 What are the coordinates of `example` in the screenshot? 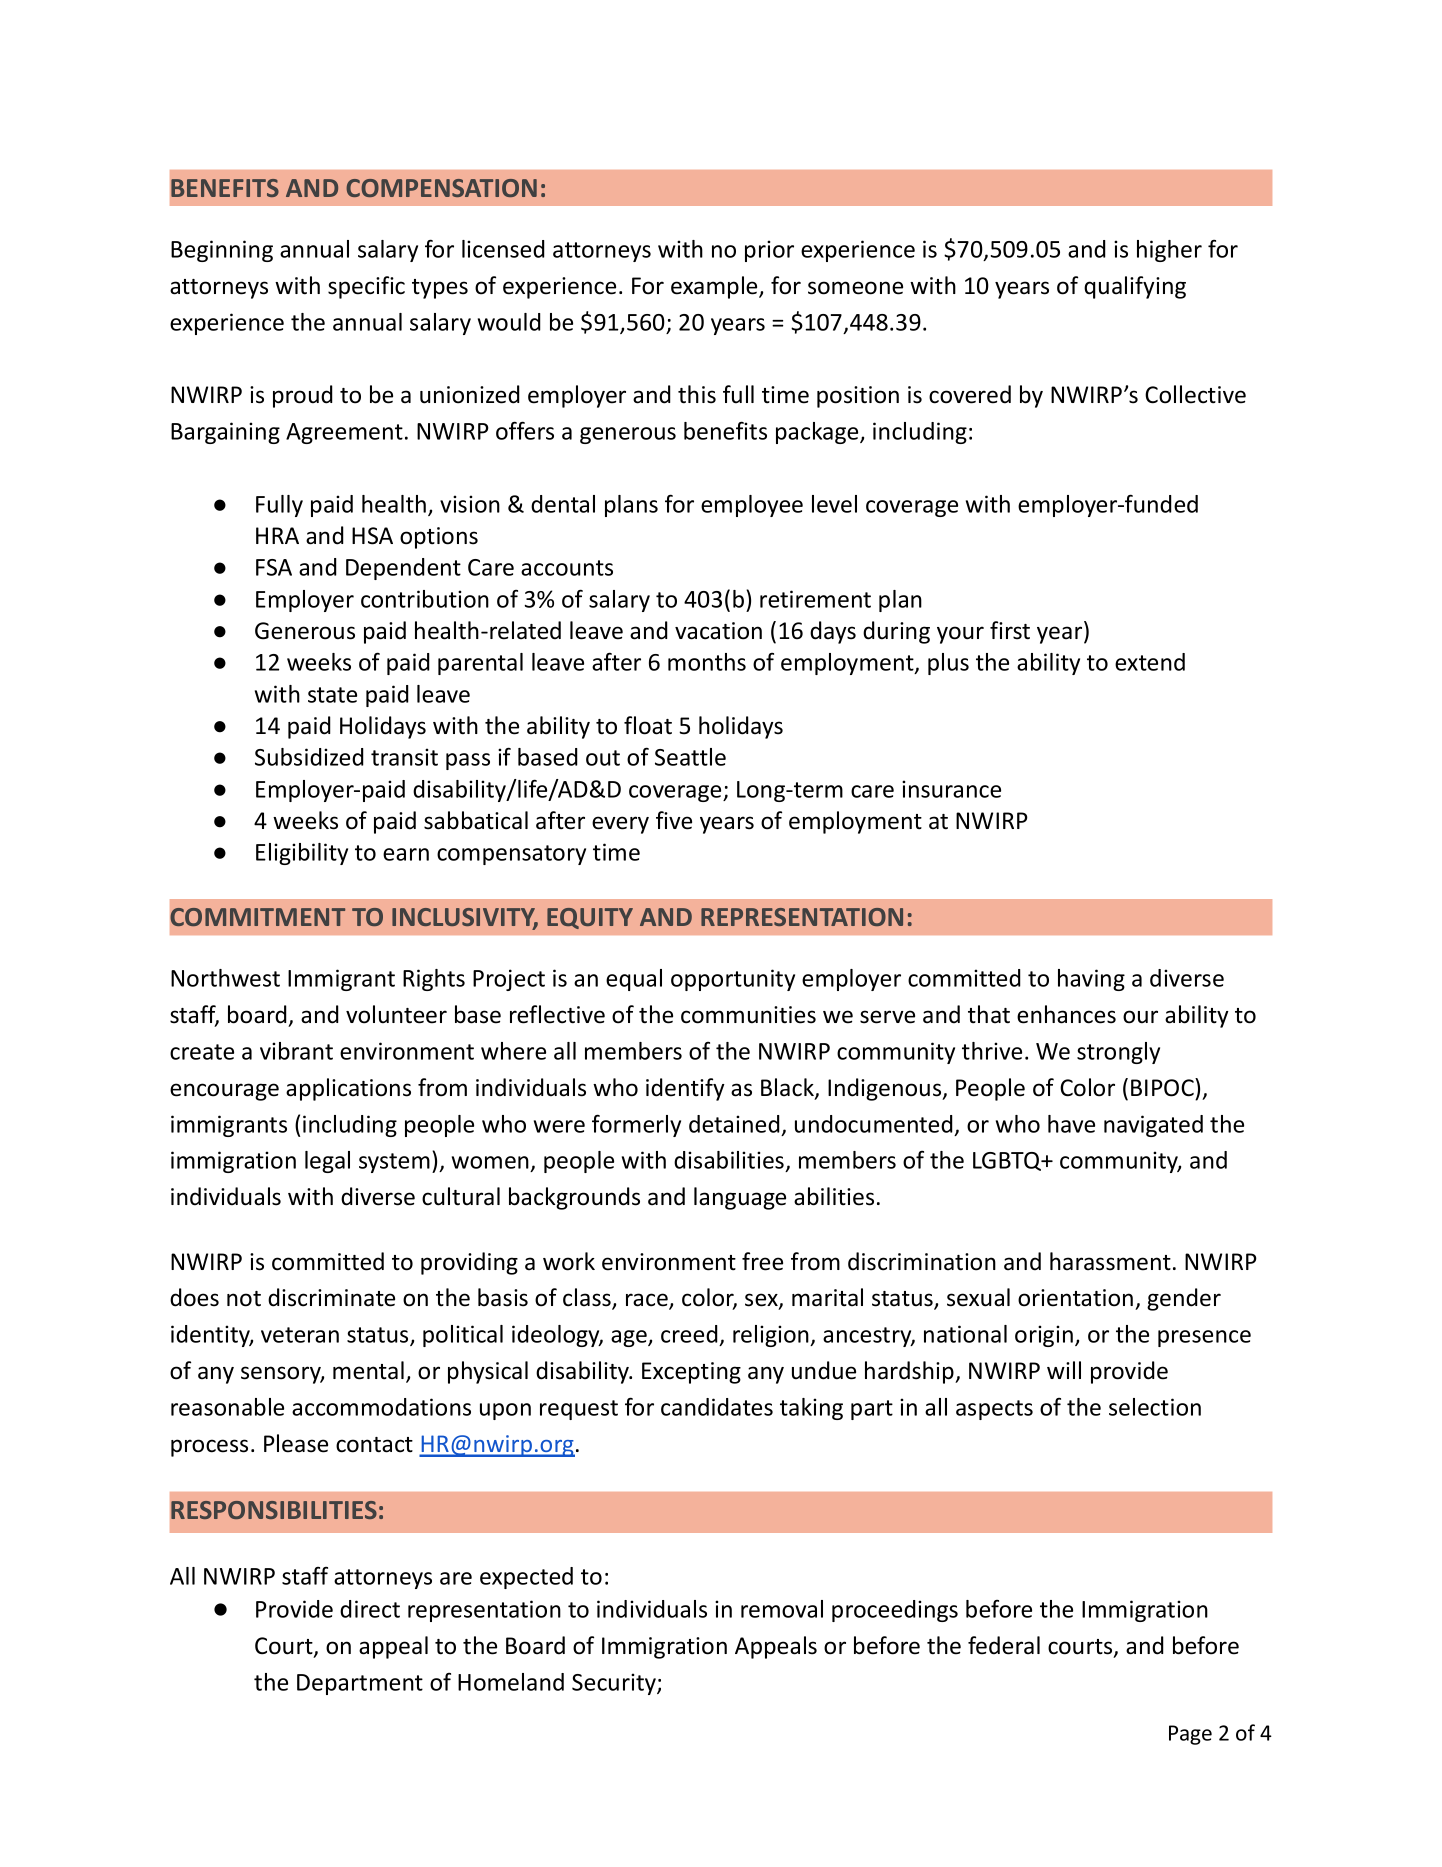 It's located at (715, 287).
